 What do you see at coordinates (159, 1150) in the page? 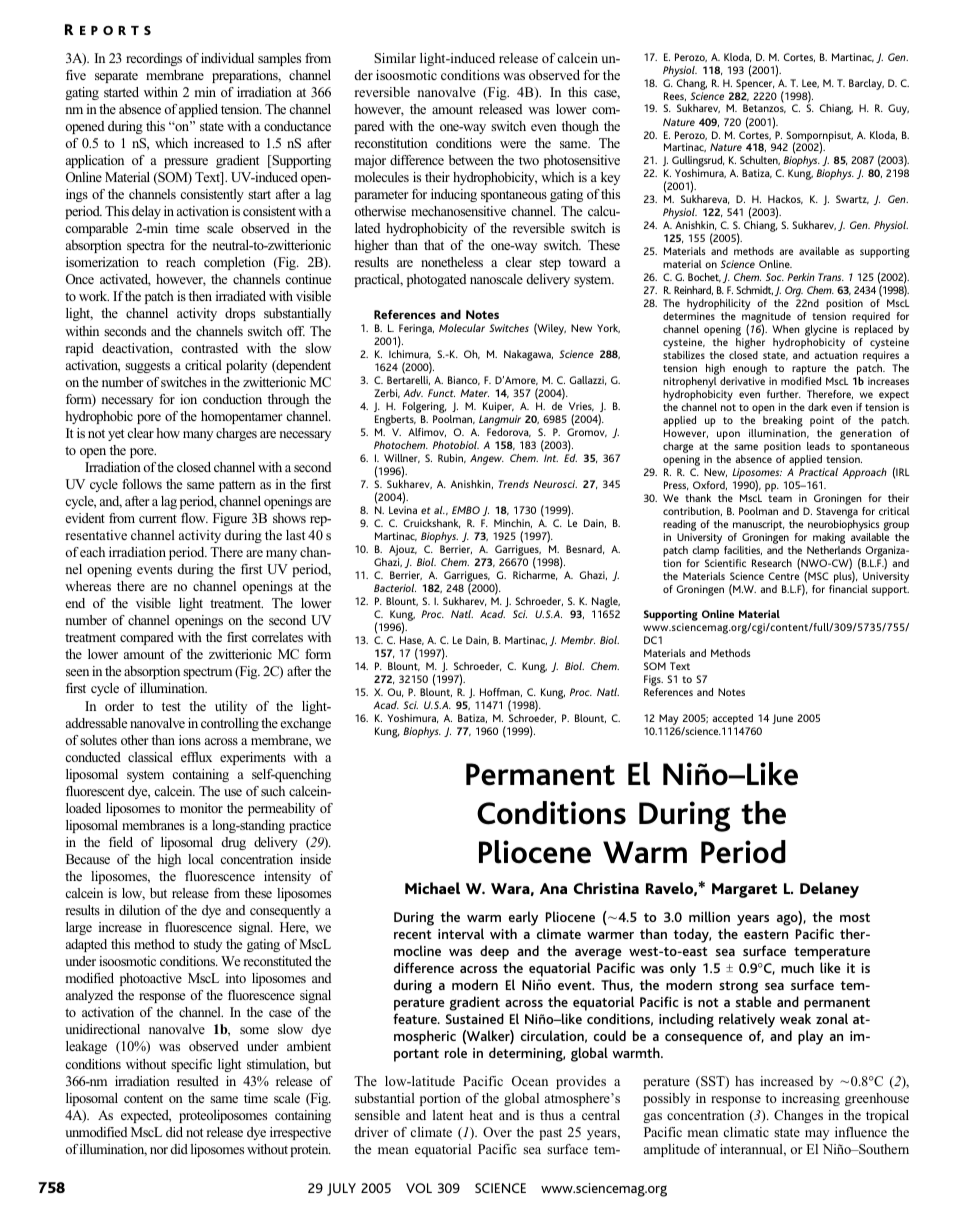
I see `nor` at bounding box center [159, 1150].
